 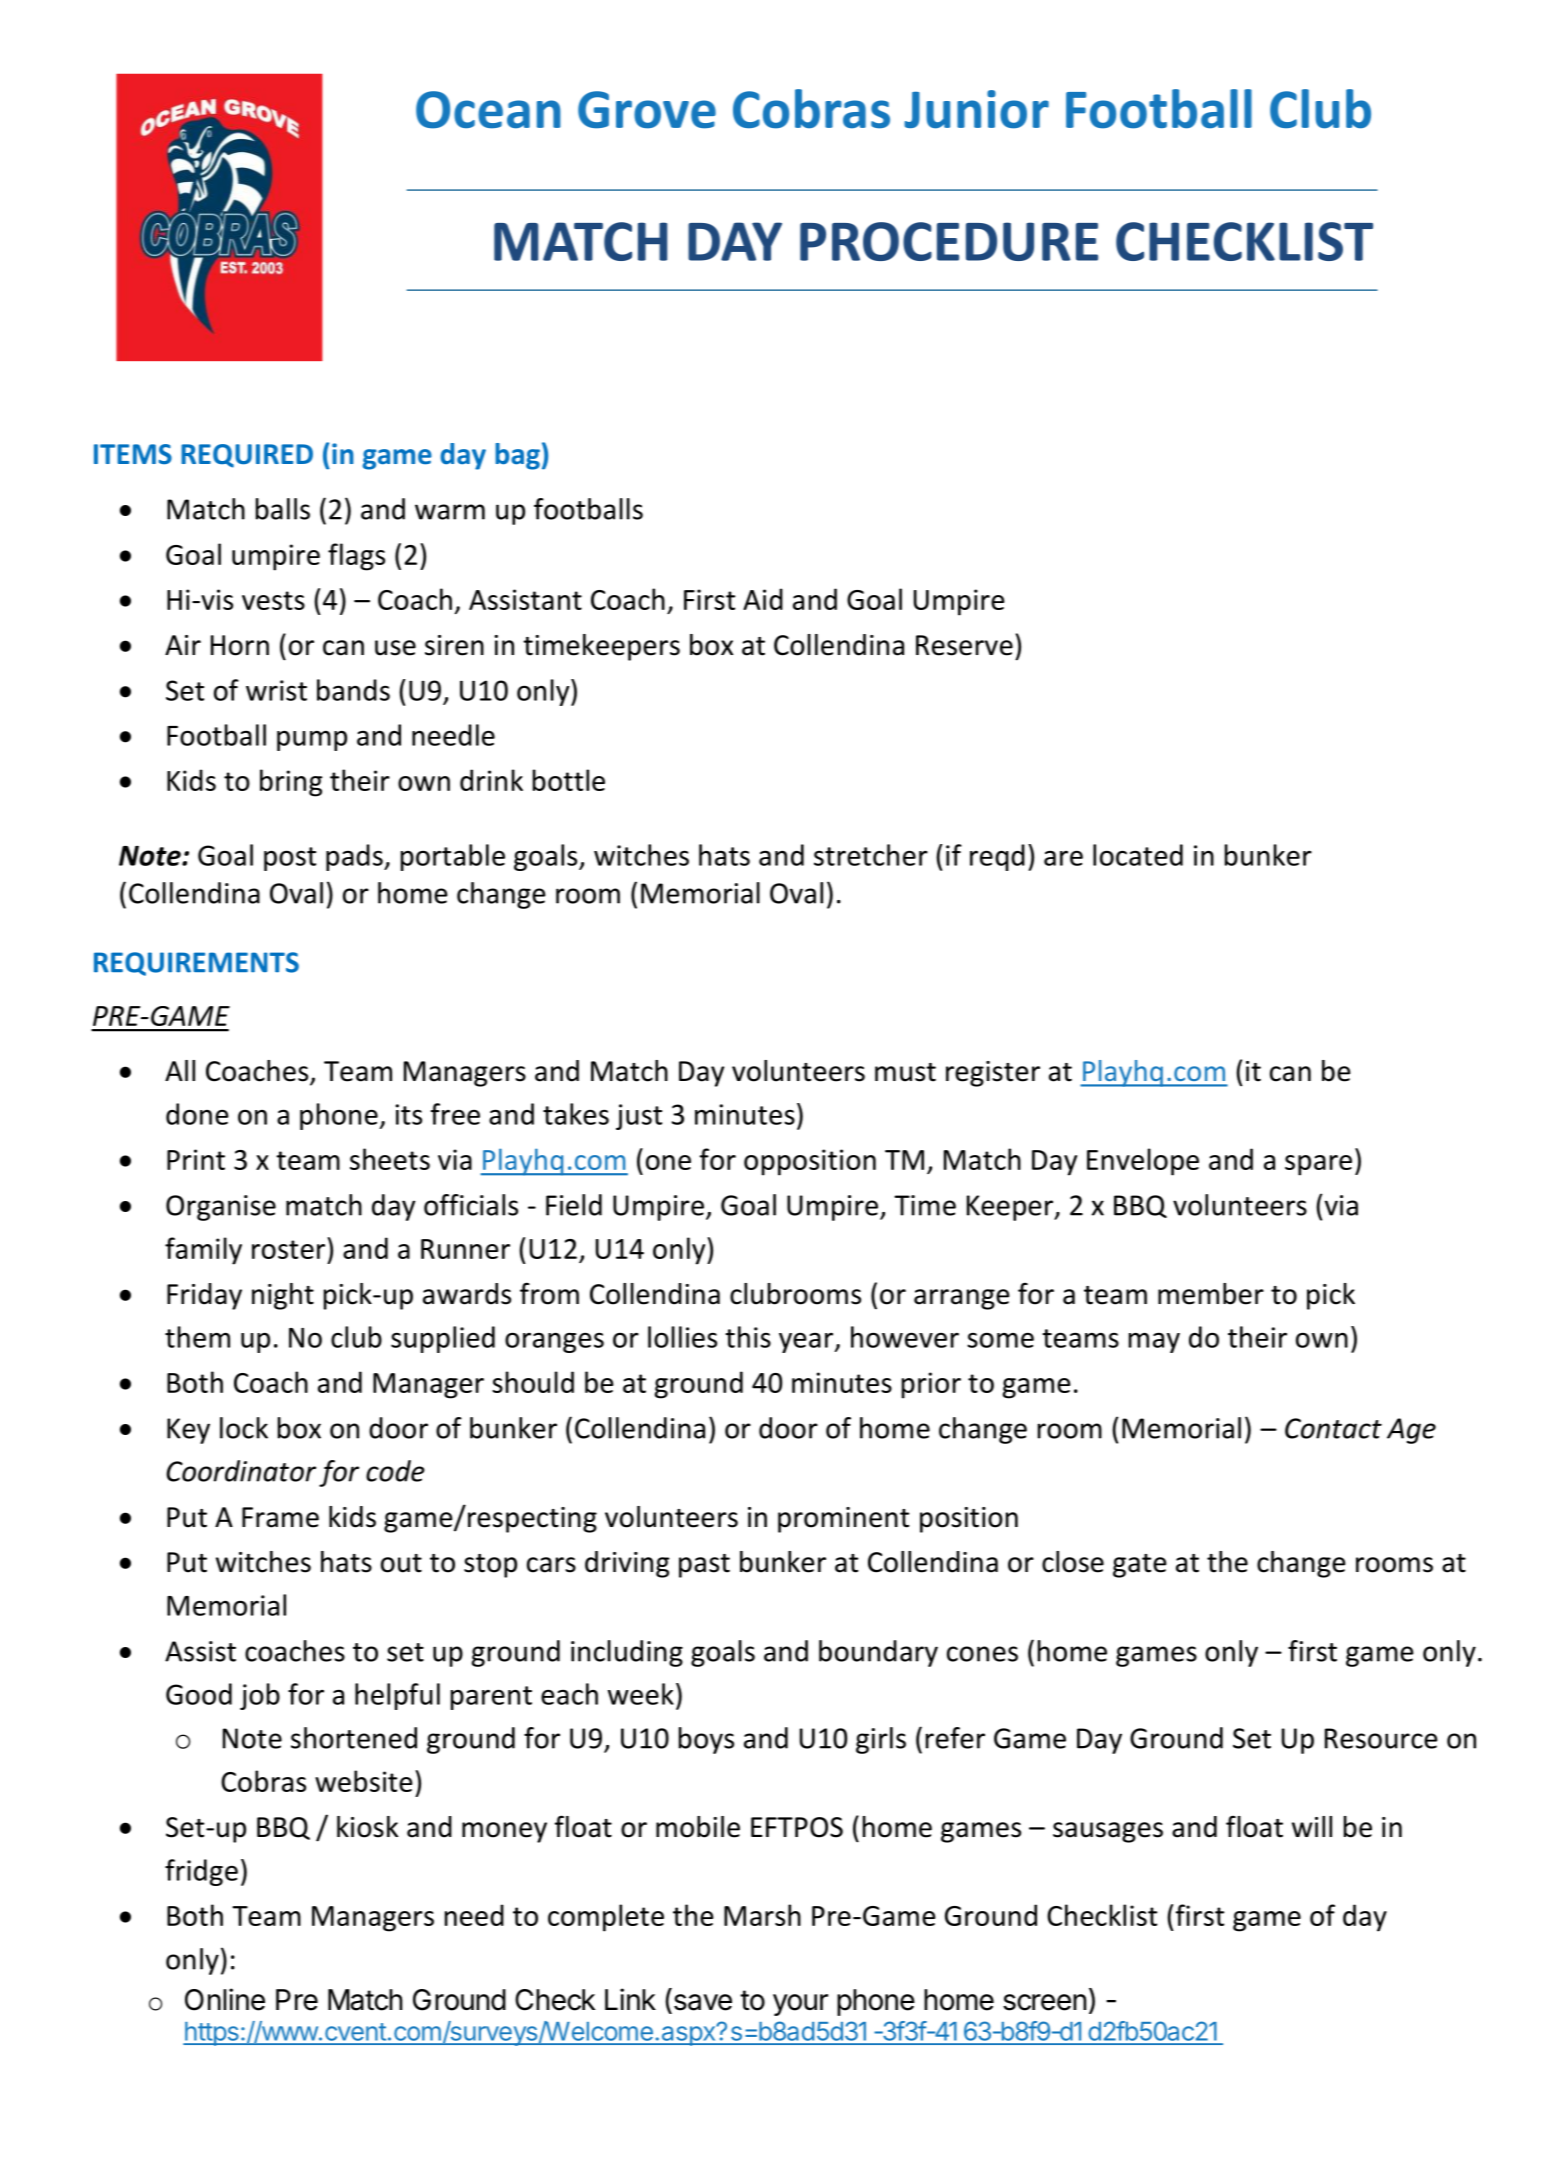 I want to click on Online, so click(x=225, y=1999).
